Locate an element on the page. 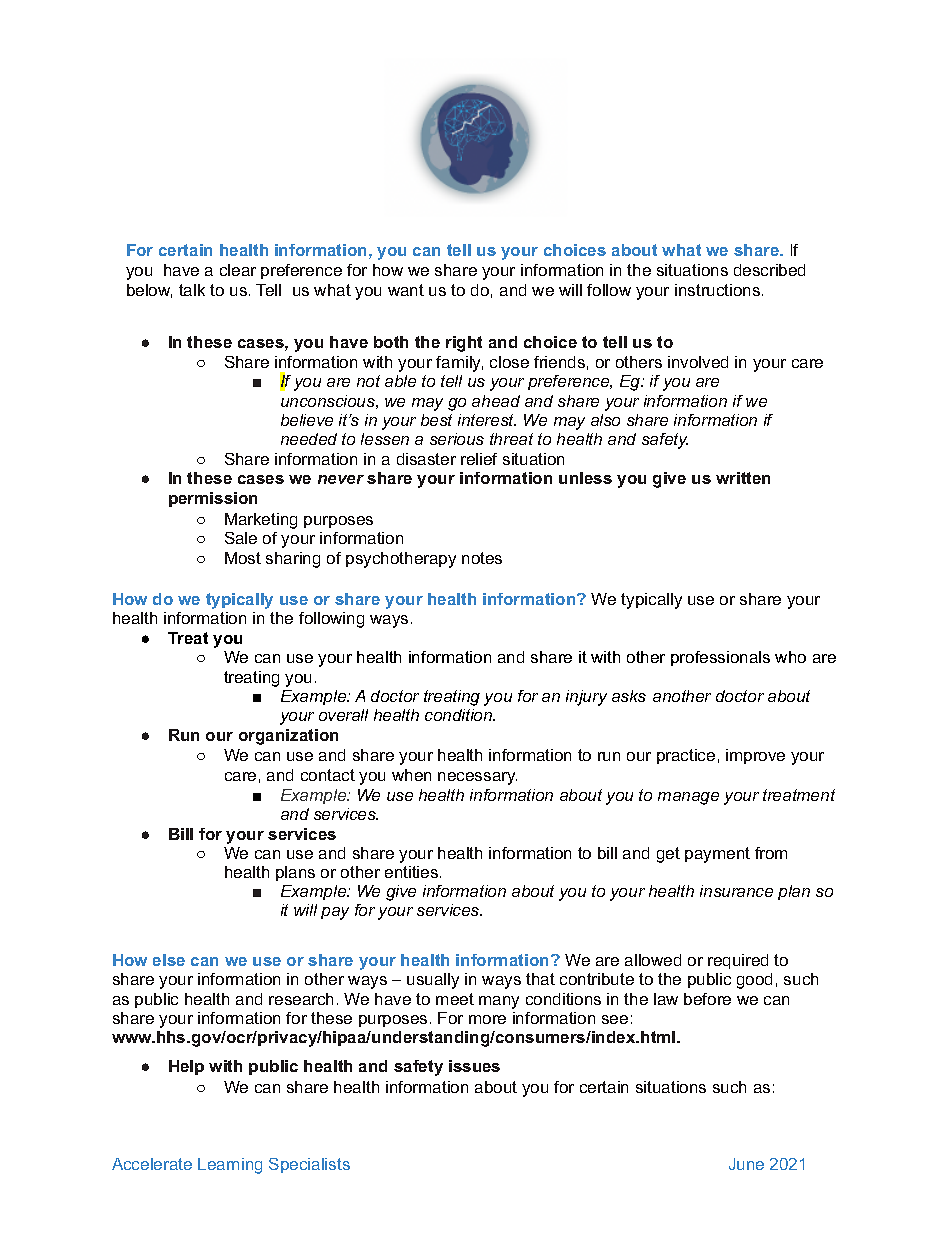 The width and height of the page is (952, 1233). talk is located at coordinates (192, 290).
